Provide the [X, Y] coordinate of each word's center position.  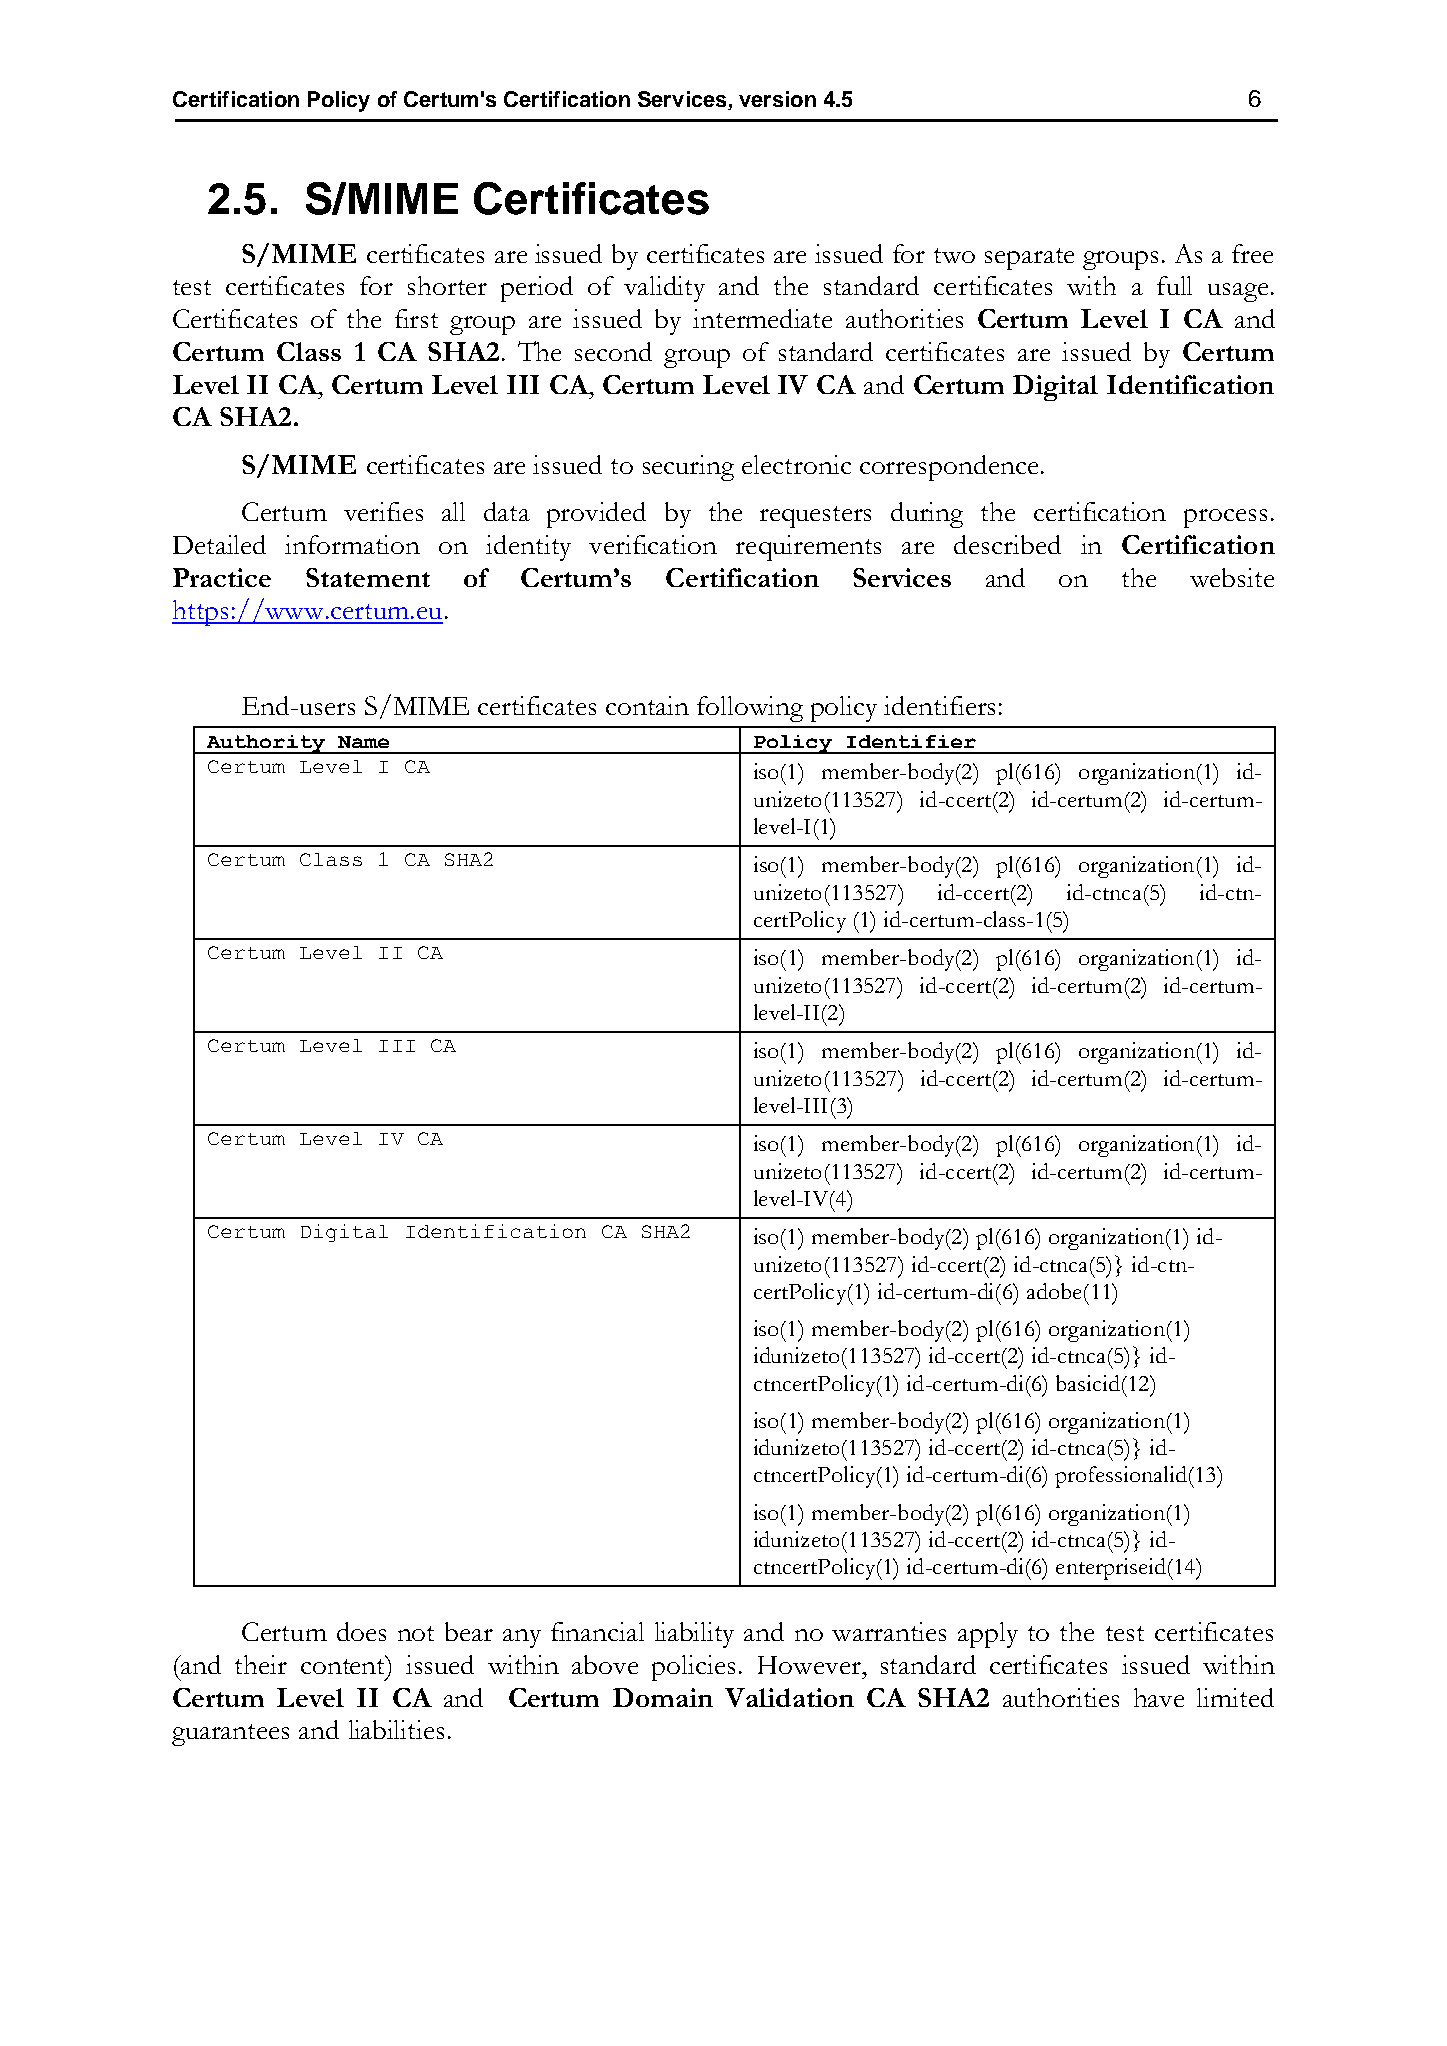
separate [1029, 259]
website [1232, 577]
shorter [447, 285]
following [750, 709]
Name [363, 742]
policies [693, 1668]
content [344, 1665]
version [777, 99]
